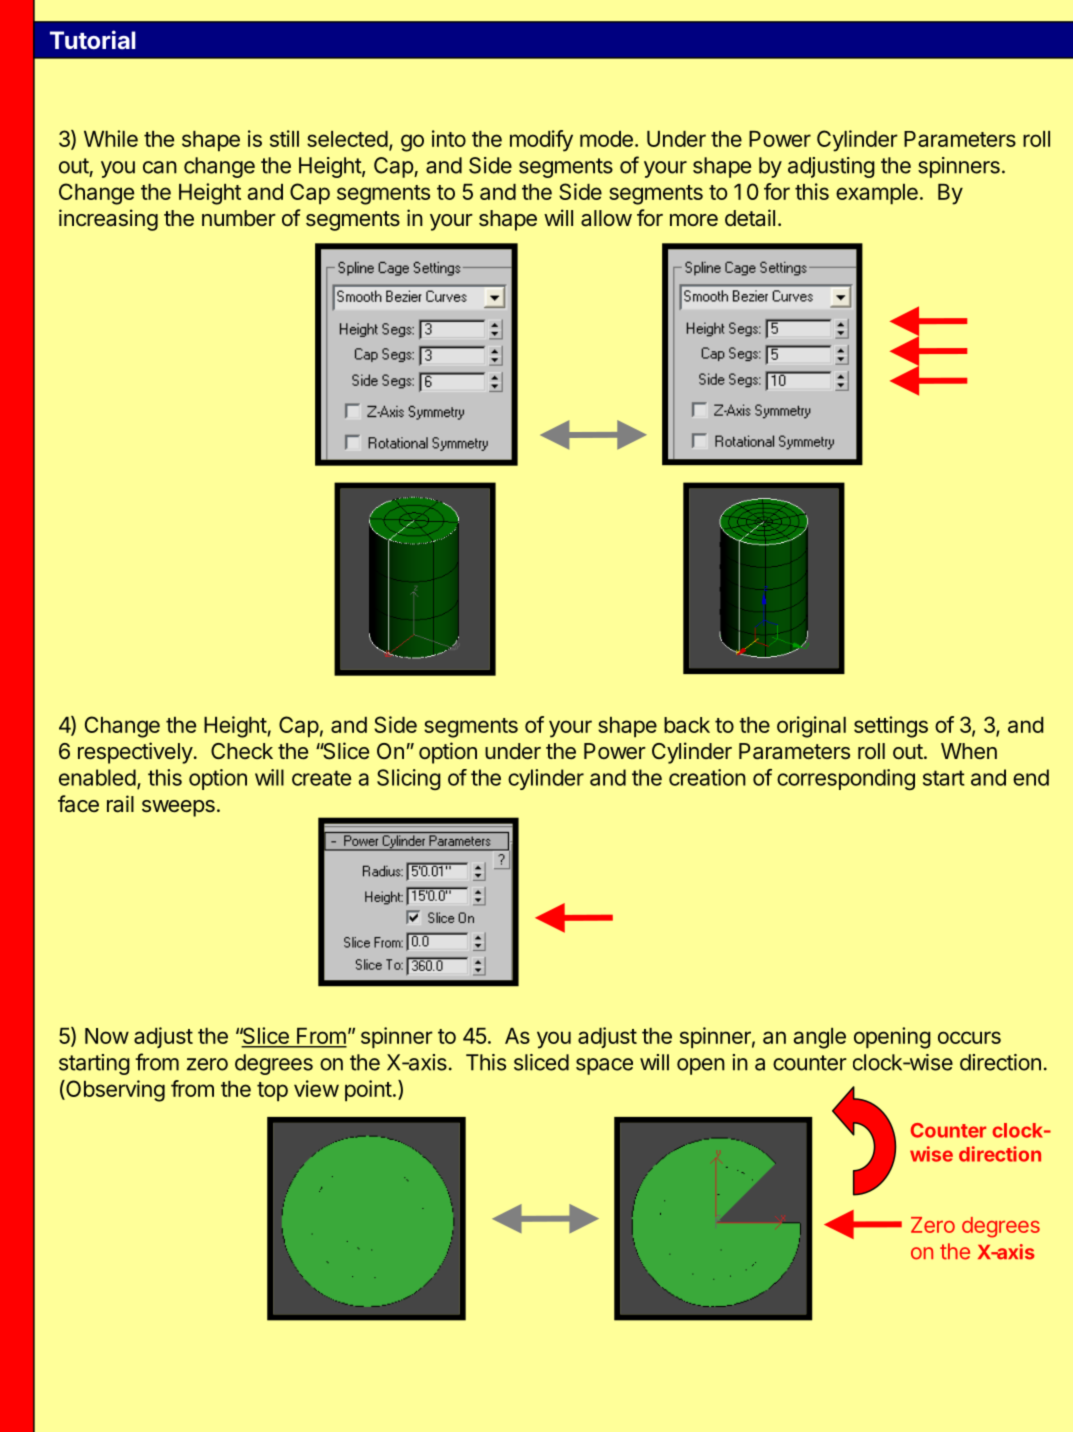 This document has height=1432, width=1073. What do you see at coordinates (604, 1066) in the document?
I see `space` at bounding box center [604, 1066].
